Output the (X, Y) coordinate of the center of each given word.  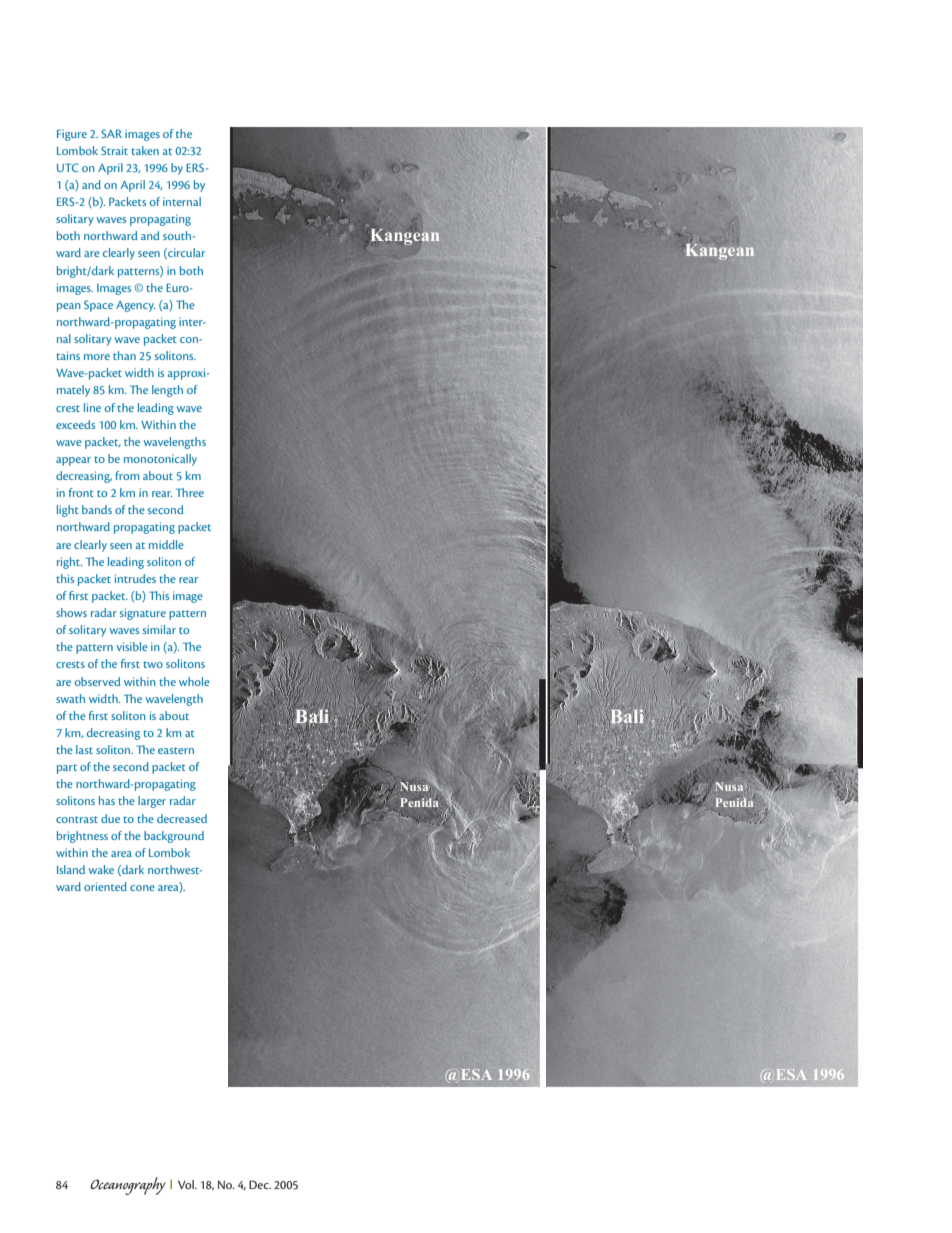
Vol (187, 1184)
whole (194, 681)
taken (145, 150)
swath (70, 698)
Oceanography (128, 1186)
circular (185, 253)
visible (132, 646)
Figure (72, 135)
